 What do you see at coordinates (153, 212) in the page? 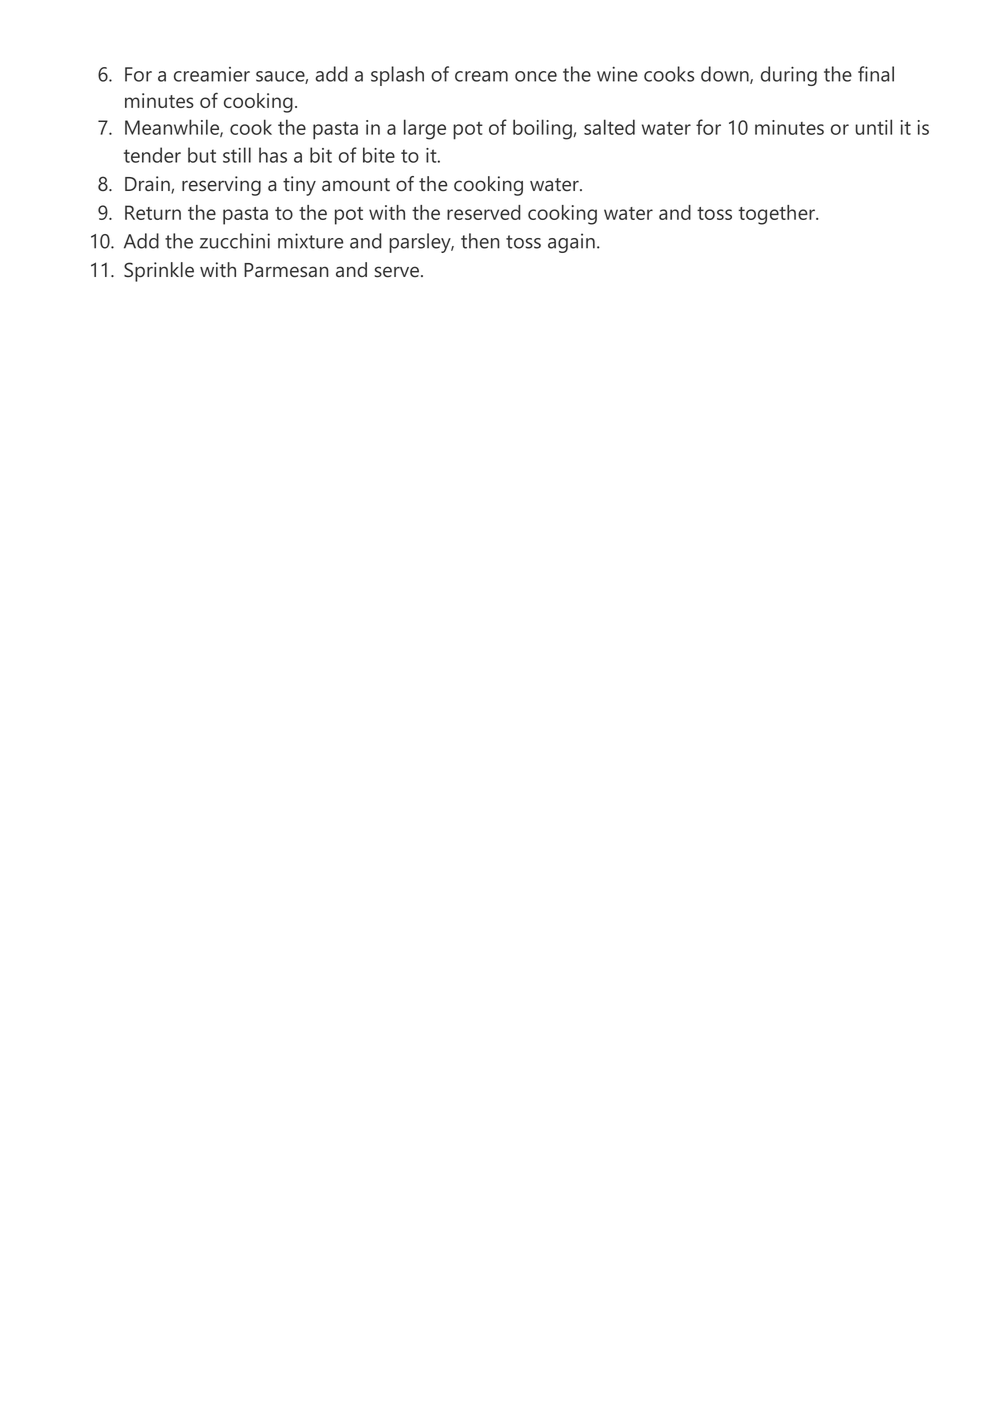
I see `Return` at bounding box center [153, 212].
